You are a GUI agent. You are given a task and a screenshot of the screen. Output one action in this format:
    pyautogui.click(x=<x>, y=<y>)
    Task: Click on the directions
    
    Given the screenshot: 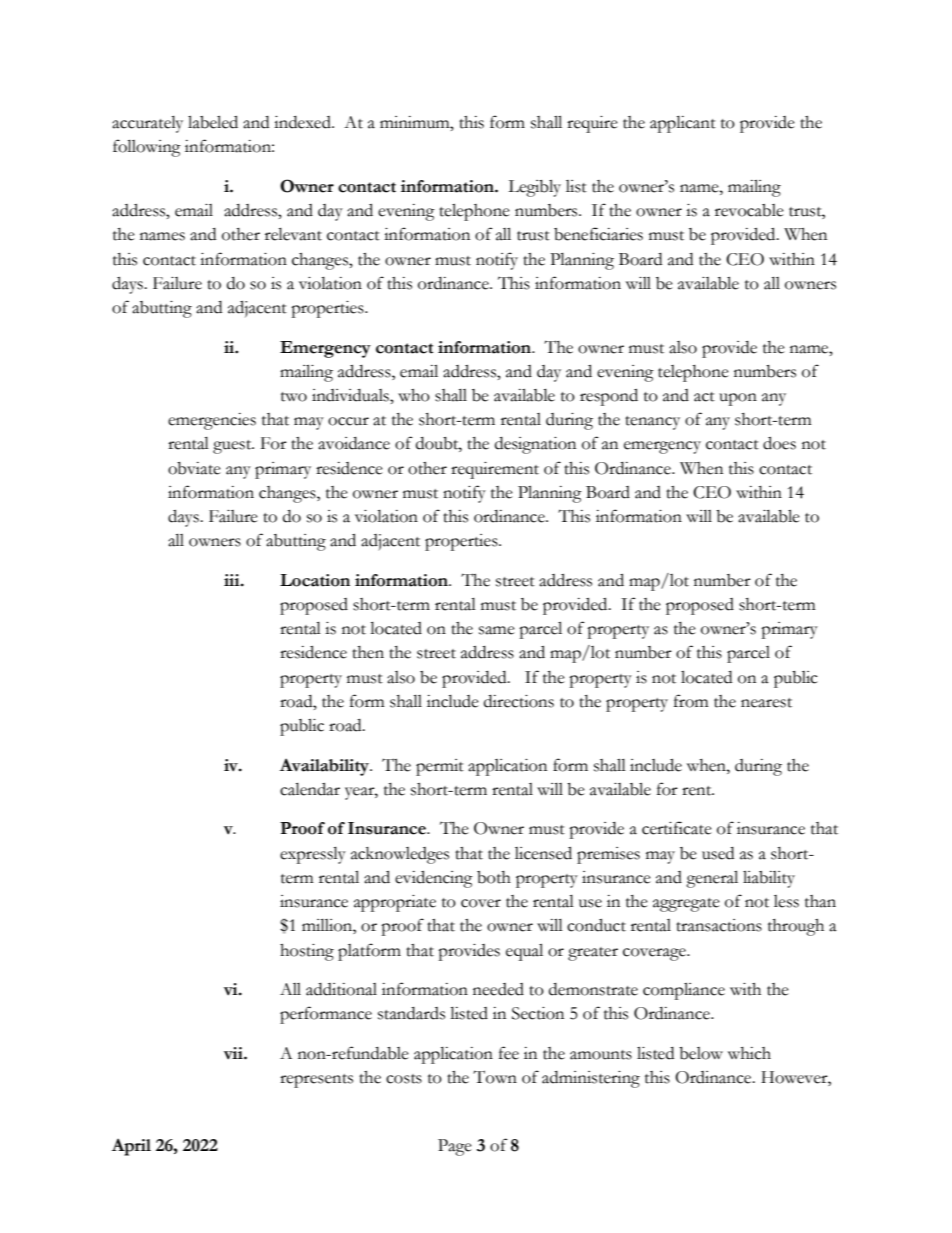 What is the action you would take?
    pyautogui.click(x=519, y=701)
